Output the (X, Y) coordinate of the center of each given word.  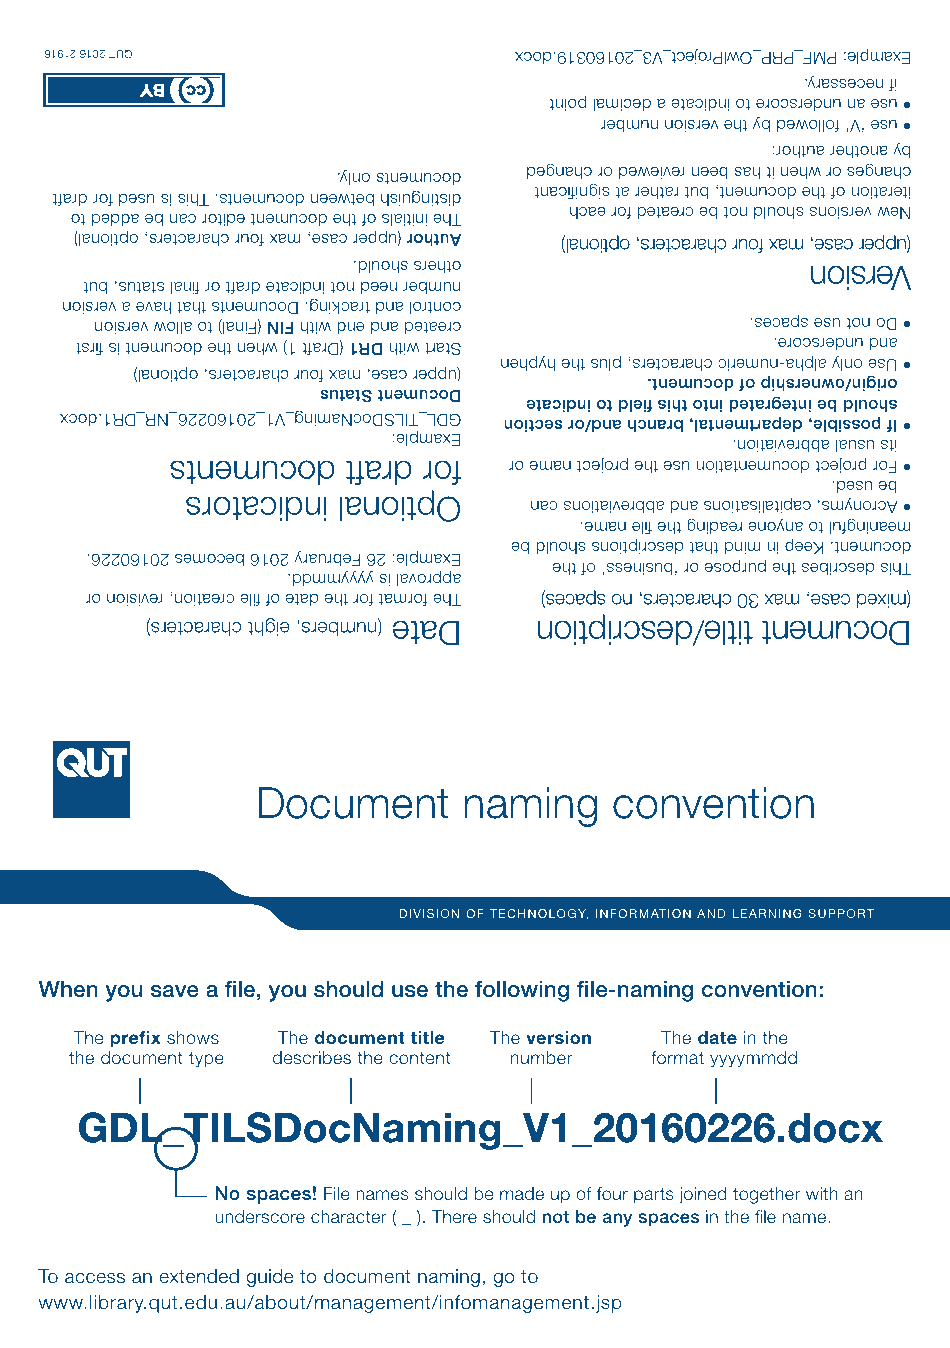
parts (654, 1196)
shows (193, 1037)
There (454, 1216)
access (95, 1278)
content (420, 1058)
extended (199, 1276)
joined (703, 1195)
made (522, 1193)
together (766, 1195)
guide (270, 1278)
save (175, 991)
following (522, 991)
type (206, 1060)
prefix (135, 1039)
